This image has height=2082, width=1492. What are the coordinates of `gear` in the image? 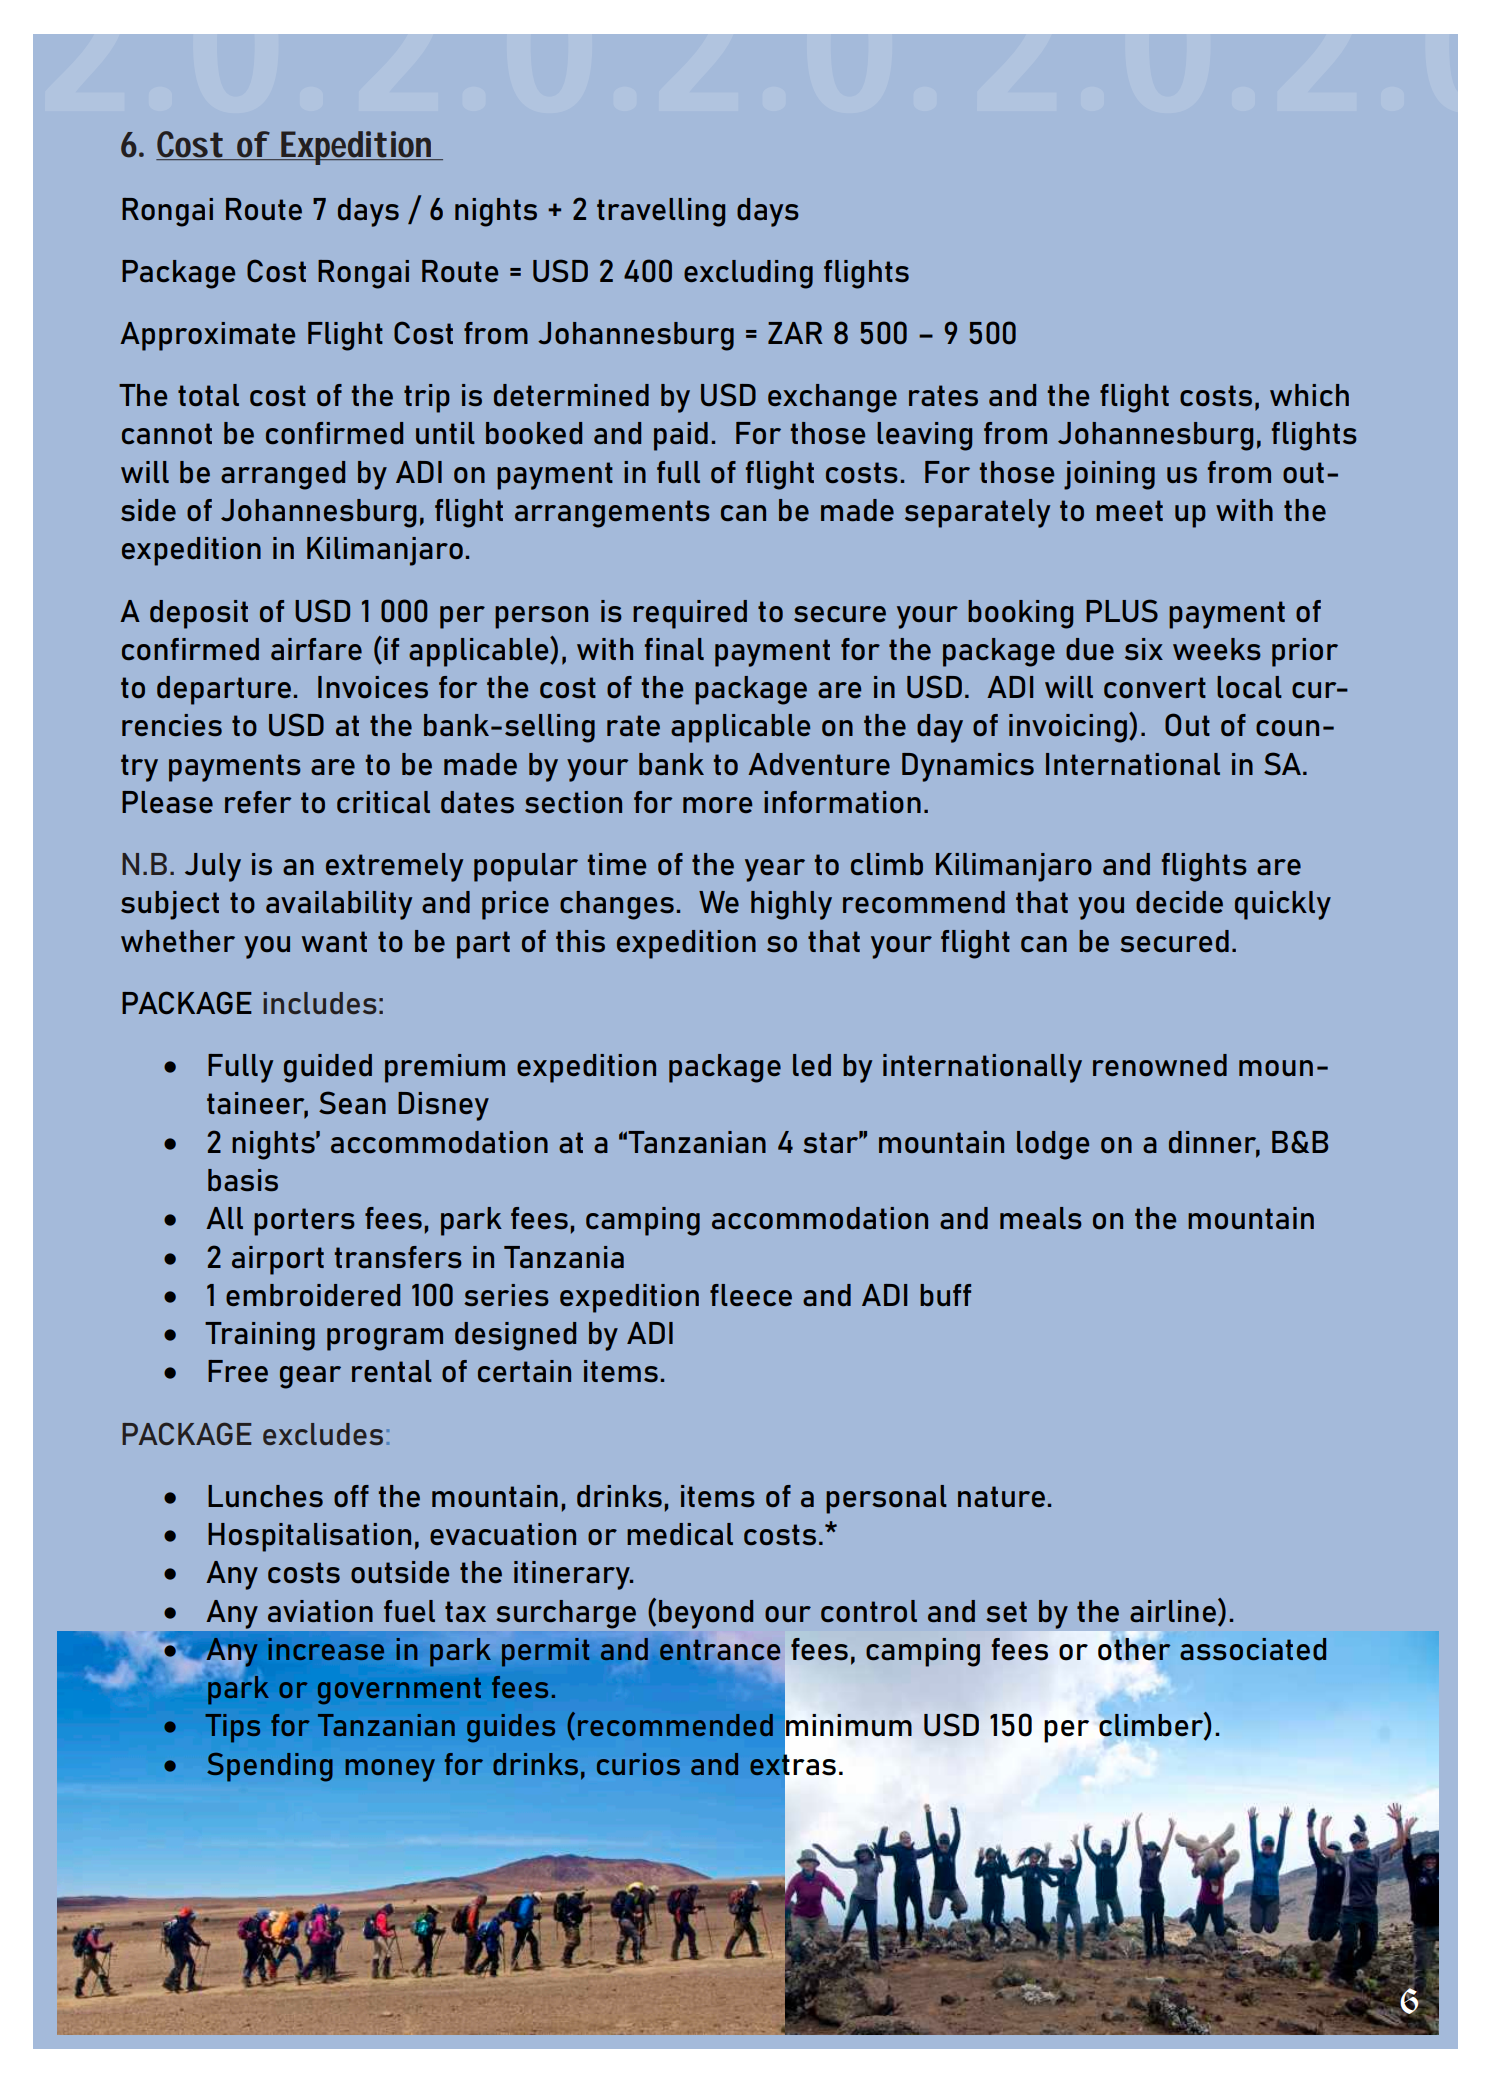 It's located at (310, 1377).
